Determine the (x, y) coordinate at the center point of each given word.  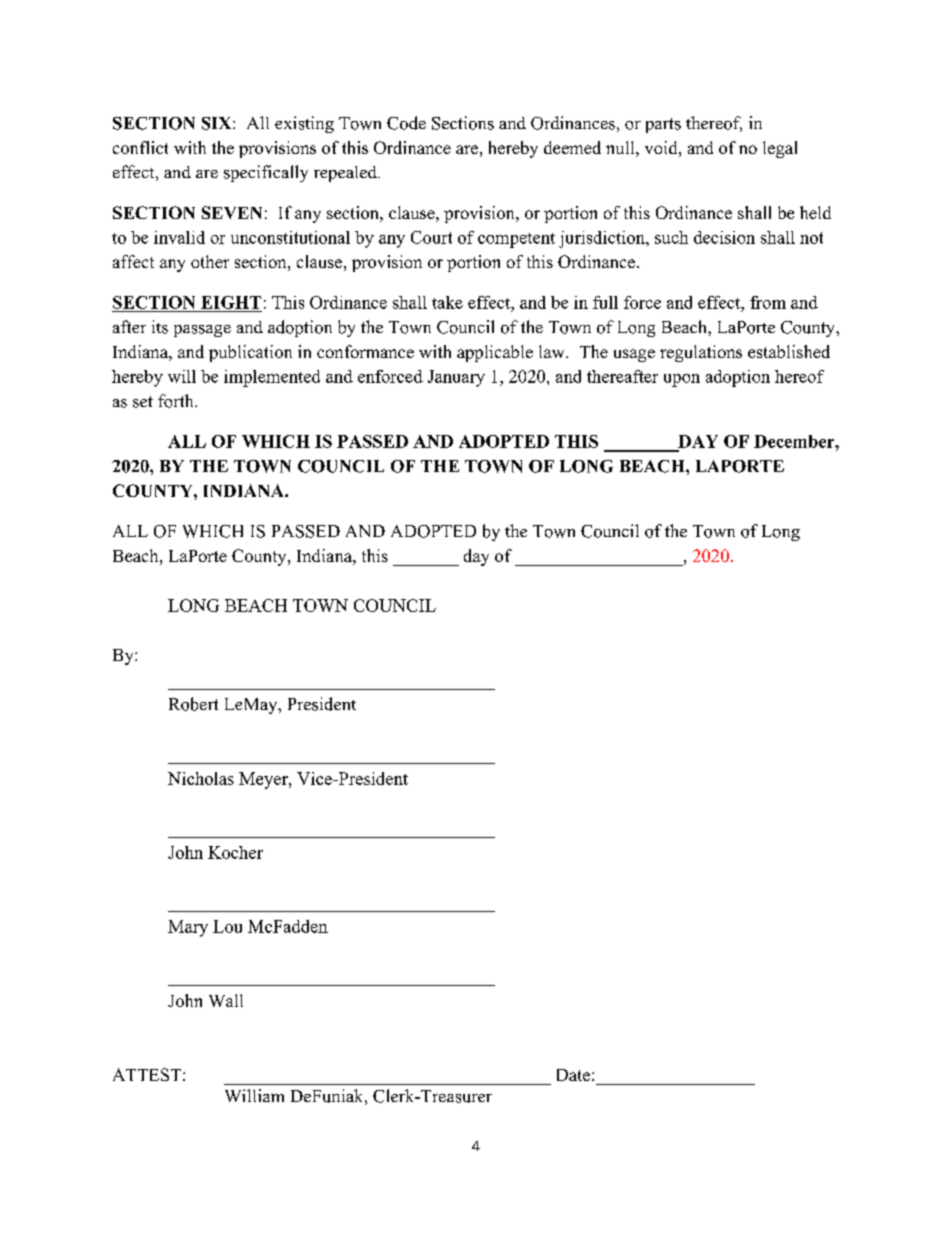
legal (780, 149)
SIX (218, 123)
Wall (226, 1000)
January (456, 378)
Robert (193, 704)
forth (177, 401)
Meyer (264, 780)
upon (682, 380)
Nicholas (201, 778)
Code (406, 123)
